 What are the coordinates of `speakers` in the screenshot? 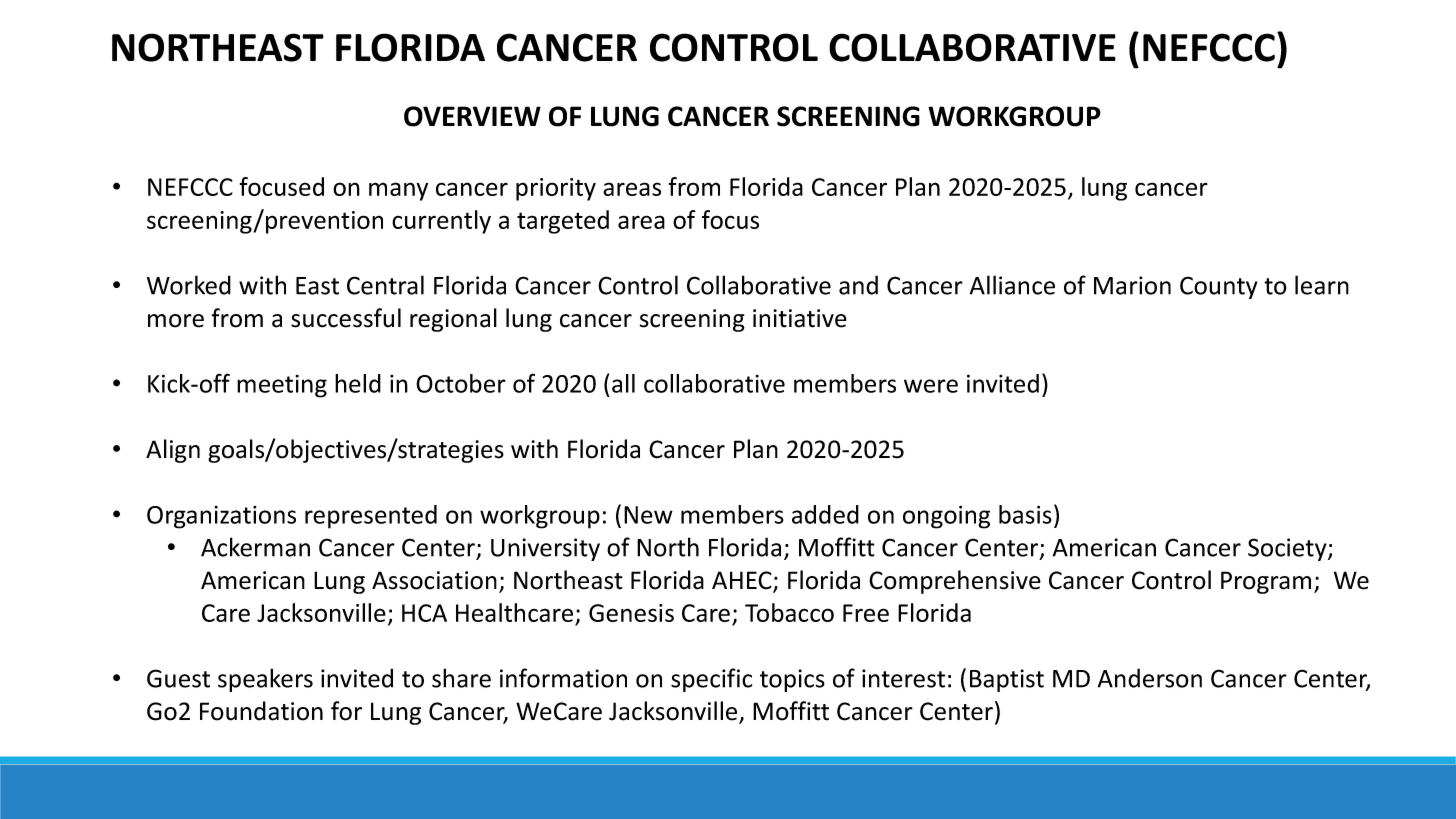 It's located at (265, 680).
